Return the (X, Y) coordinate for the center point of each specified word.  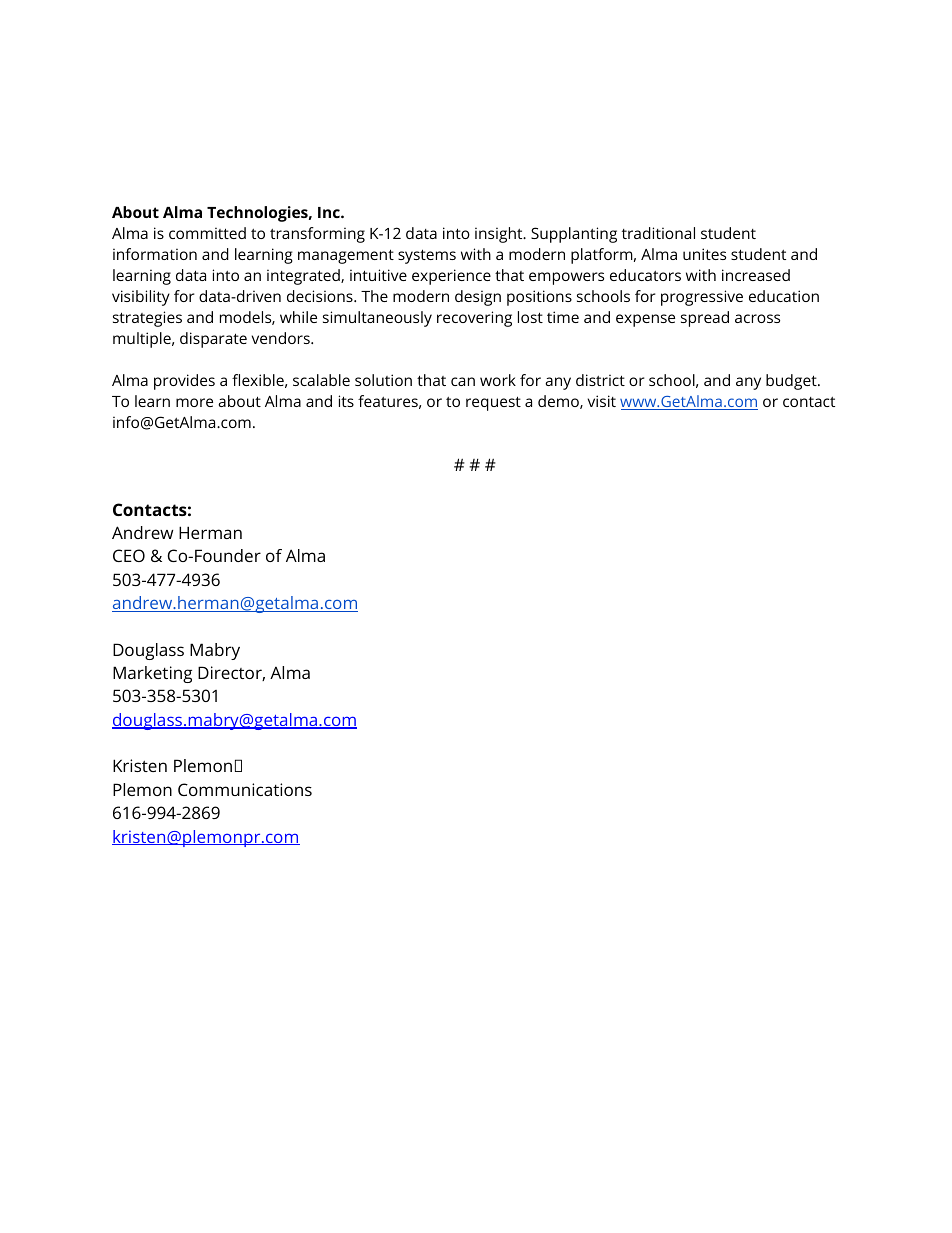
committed (207, 233)
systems (427, 256)
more (194, 402)
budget (792, 382)
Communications (245, 789)
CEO (129, 555)
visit (602, 401)
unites (704, 254)
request (493, 403)
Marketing (152, 674)
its (346, 401)
